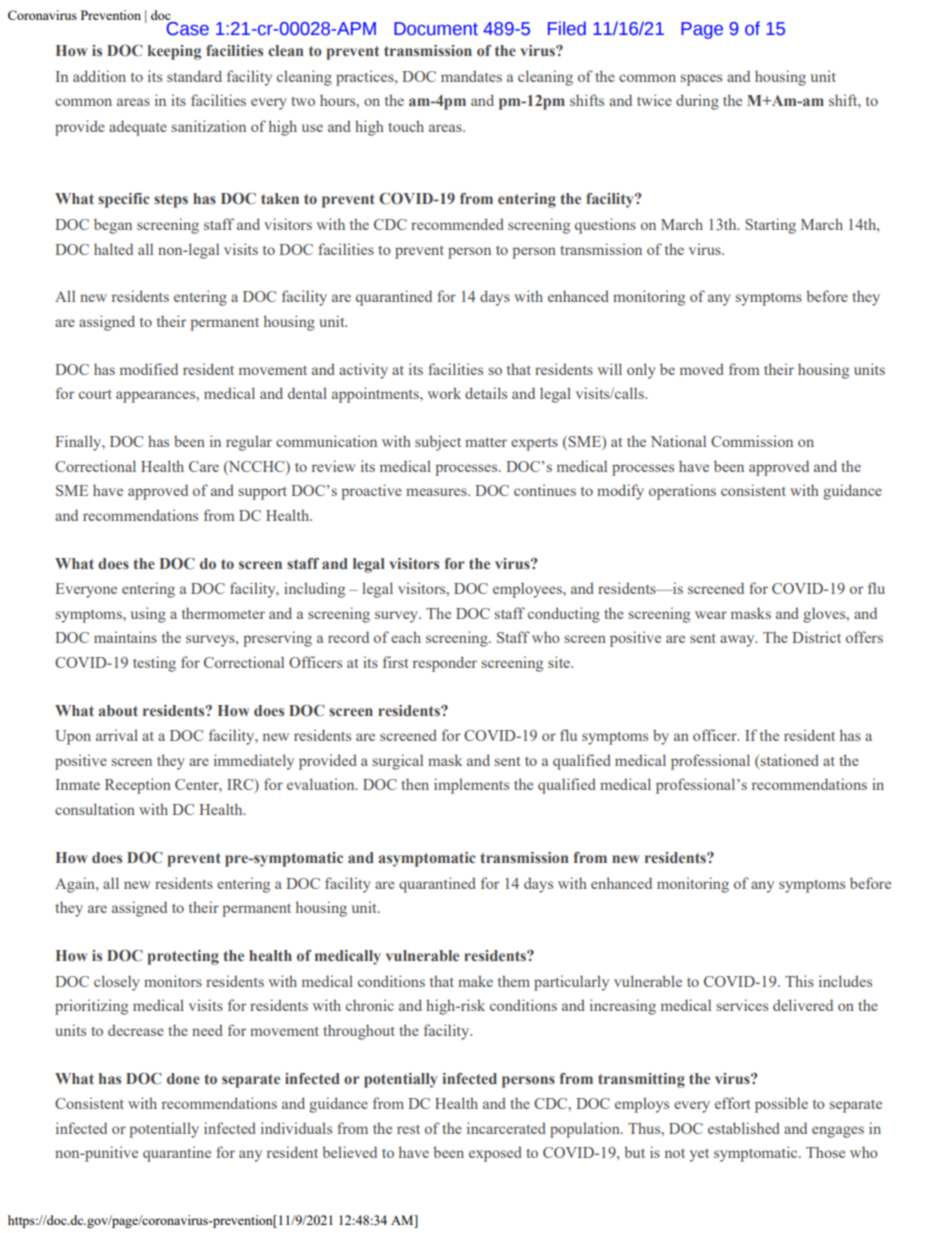  What do you see at coordinates (701, 80) in the screenshot?
I see `spaces` at bounding box center [701, 80].
